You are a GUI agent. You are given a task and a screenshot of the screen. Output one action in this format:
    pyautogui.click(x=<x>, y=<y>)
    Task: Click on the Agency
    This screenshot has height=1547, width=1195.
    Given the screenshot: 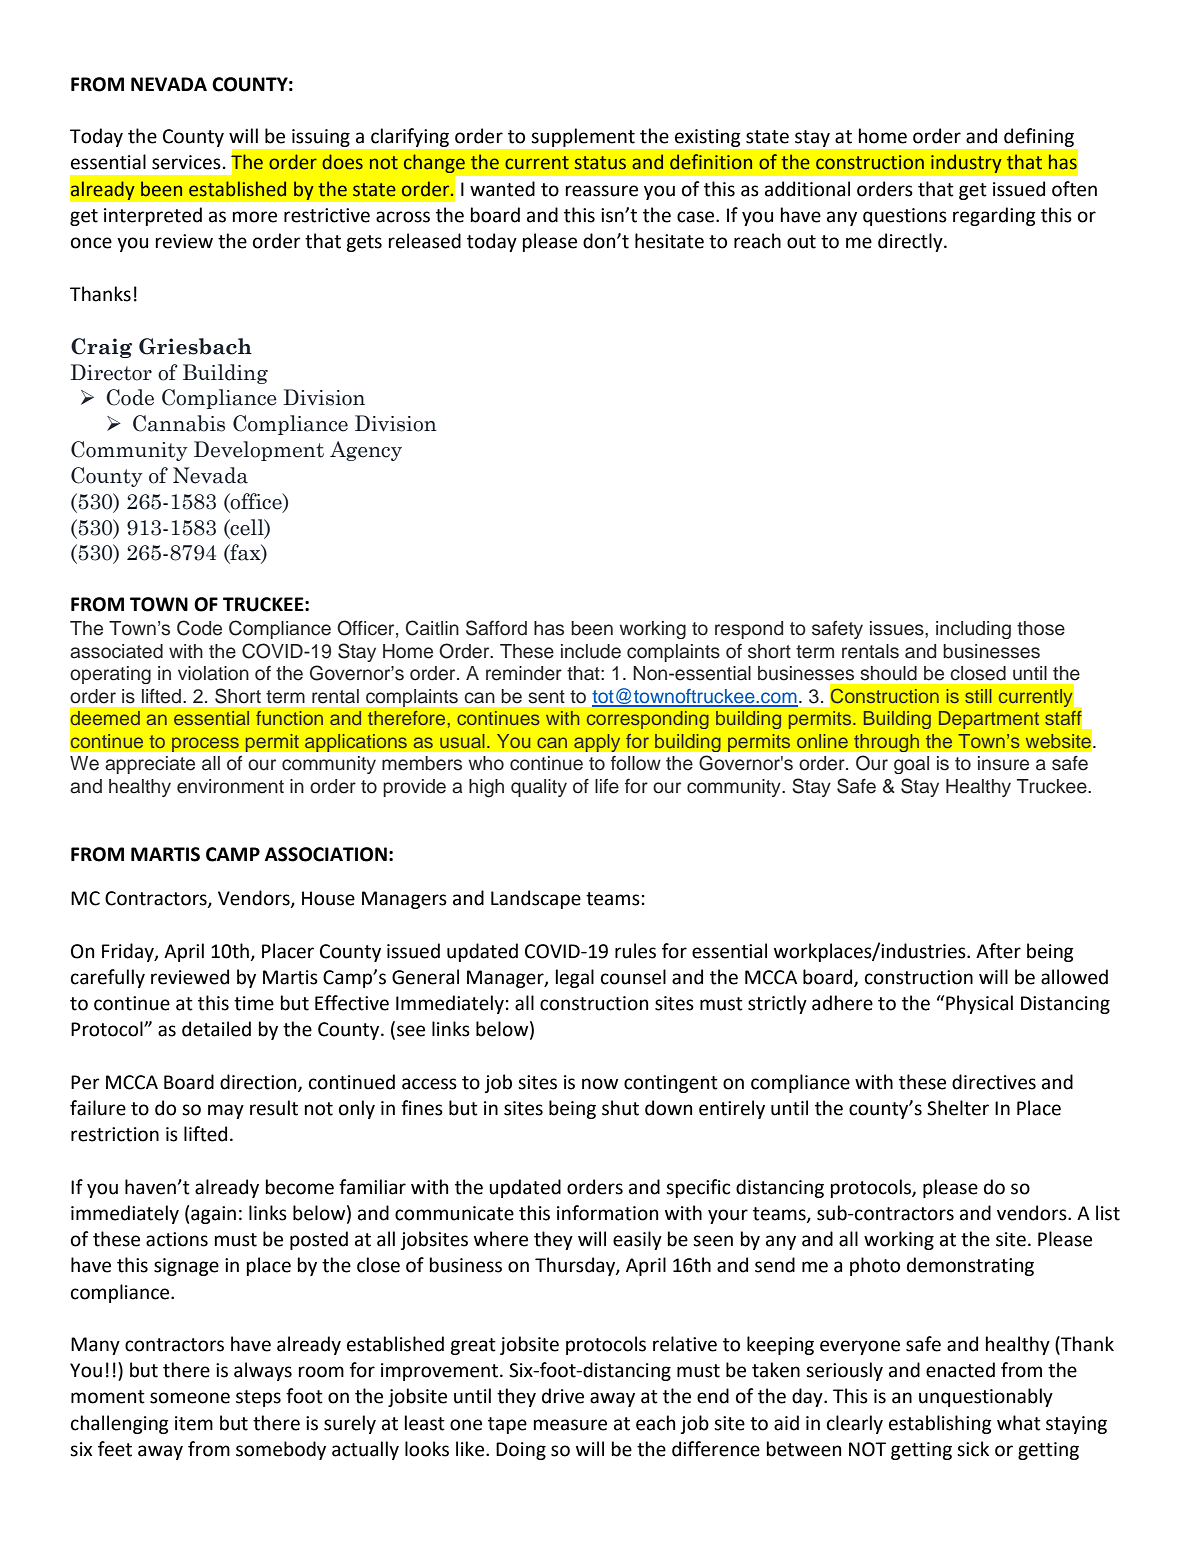 What is the action you would take?
    pyautogui.click(x=366, y=451)
